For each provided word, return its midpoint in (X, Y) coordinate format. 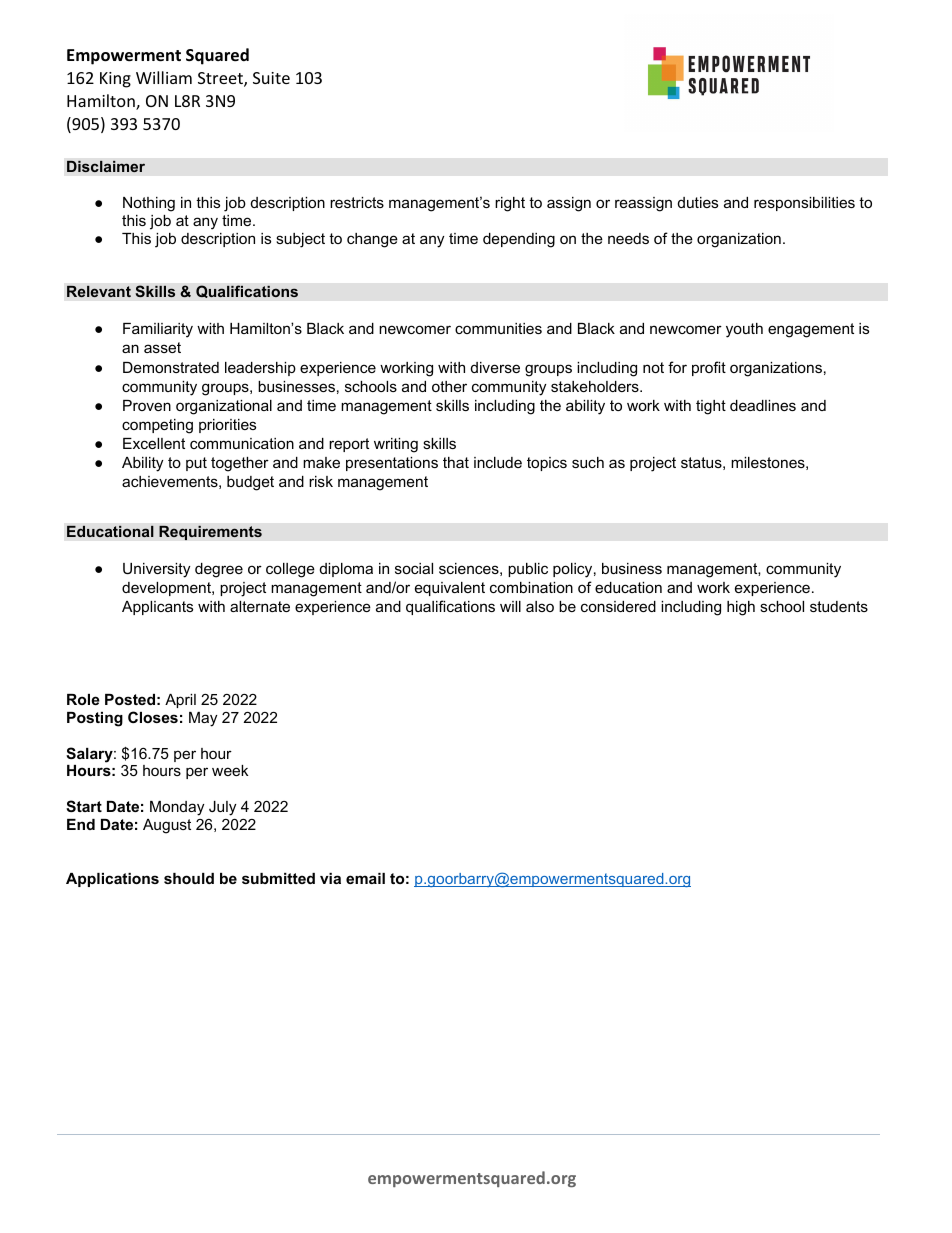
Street (221, 79)
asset (162, 347)
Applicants (157, 608)
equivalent (450, 589)
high (741, 608)
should (189, 878)
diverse (495, 367)
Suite (271, 78)
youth (744, 330)
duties (698, 202)
